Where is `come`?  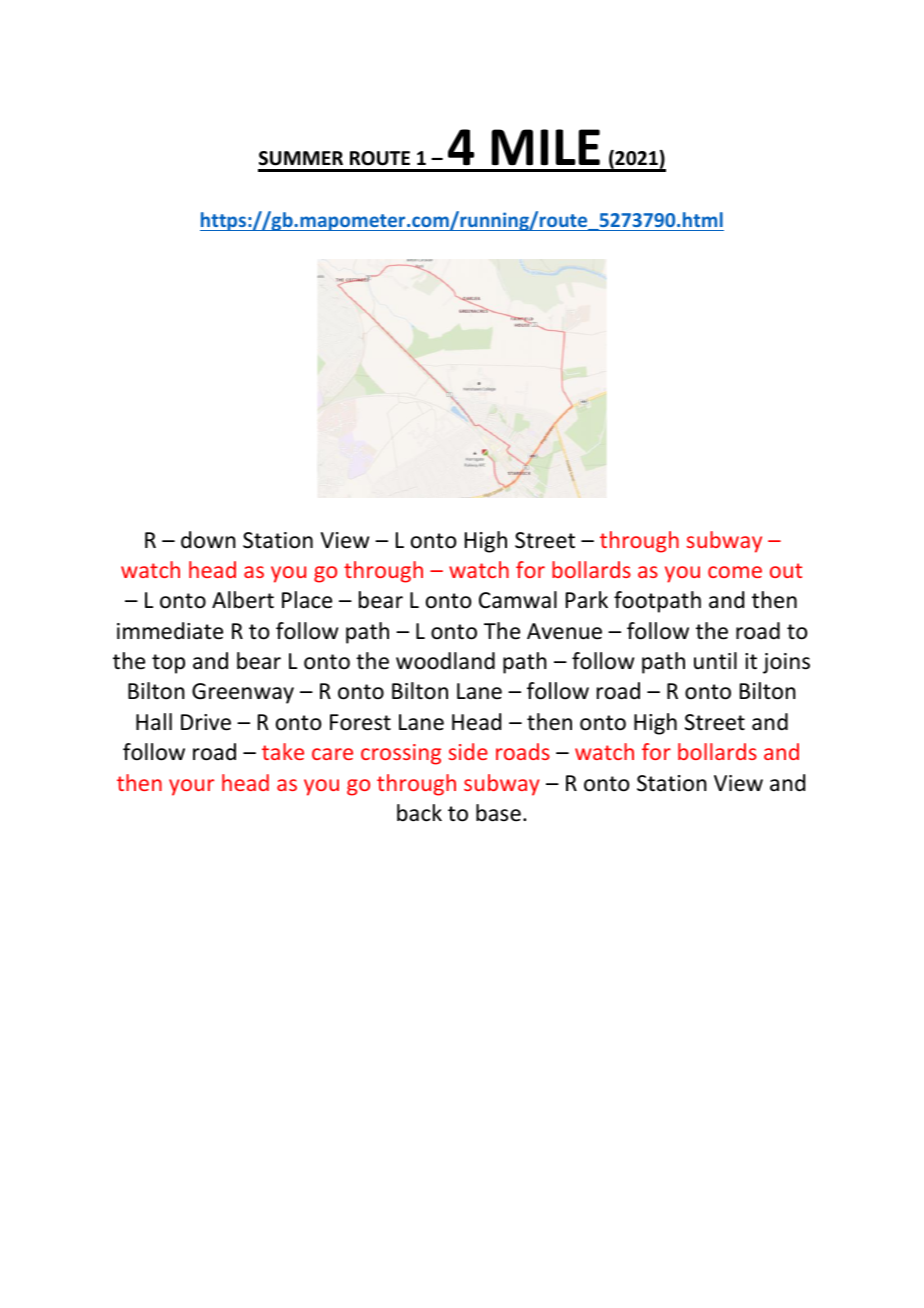
come is located at coordinates (735, 572).
